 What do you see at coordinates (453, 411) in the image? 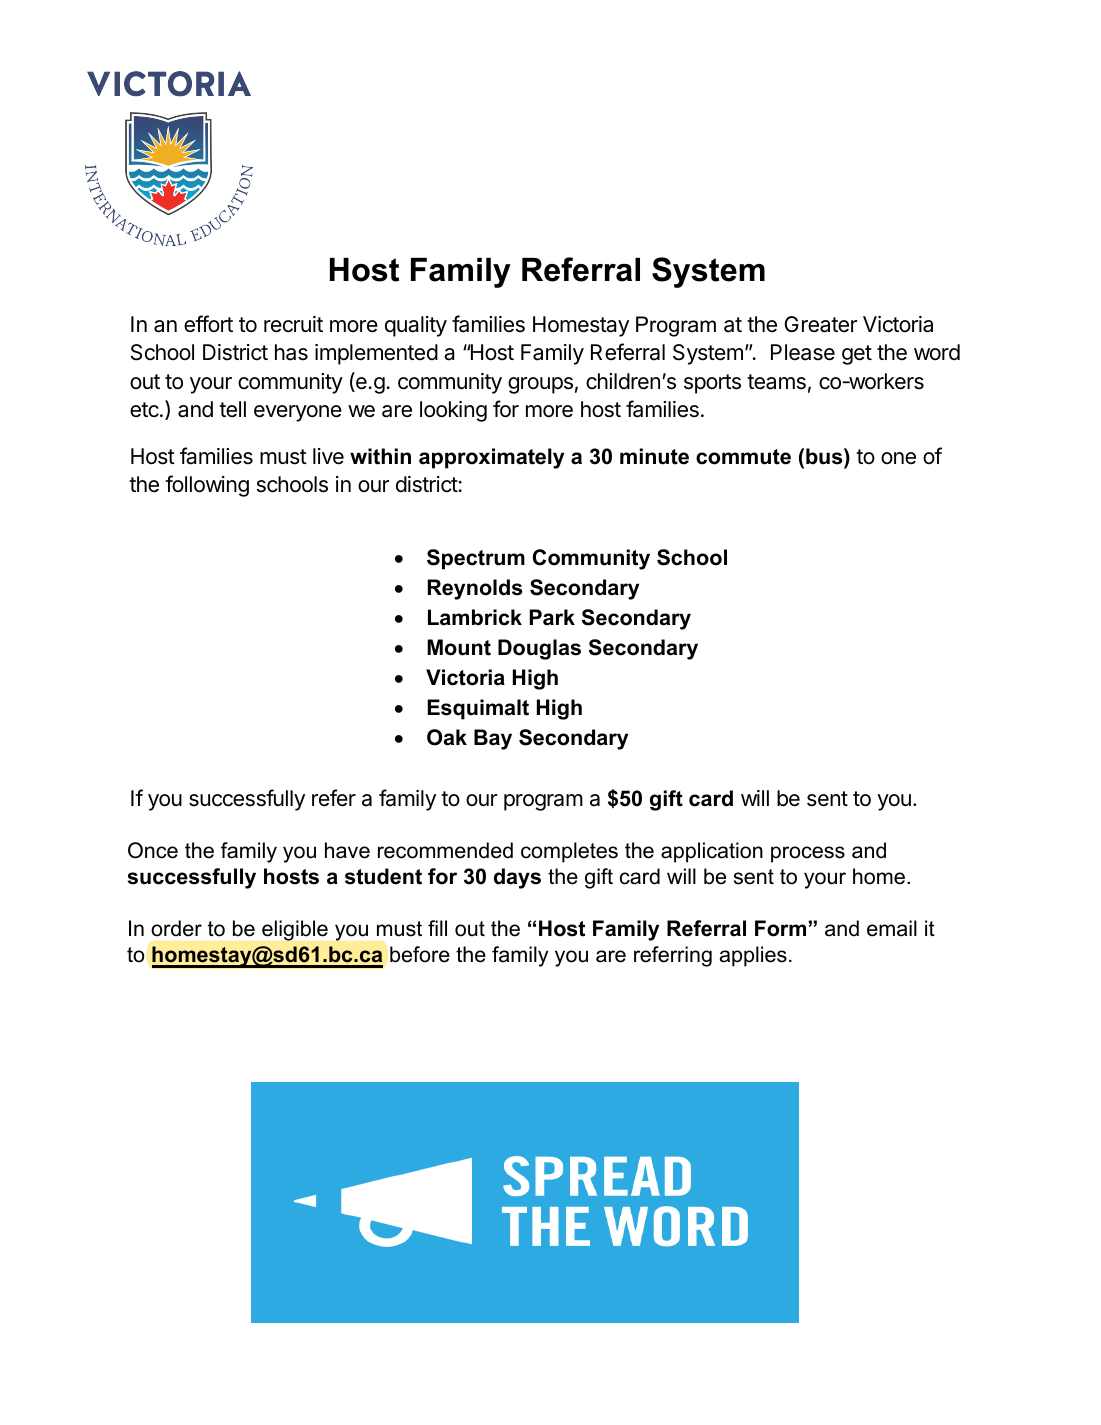
I see `looking` at bounding box center [453, 411].
